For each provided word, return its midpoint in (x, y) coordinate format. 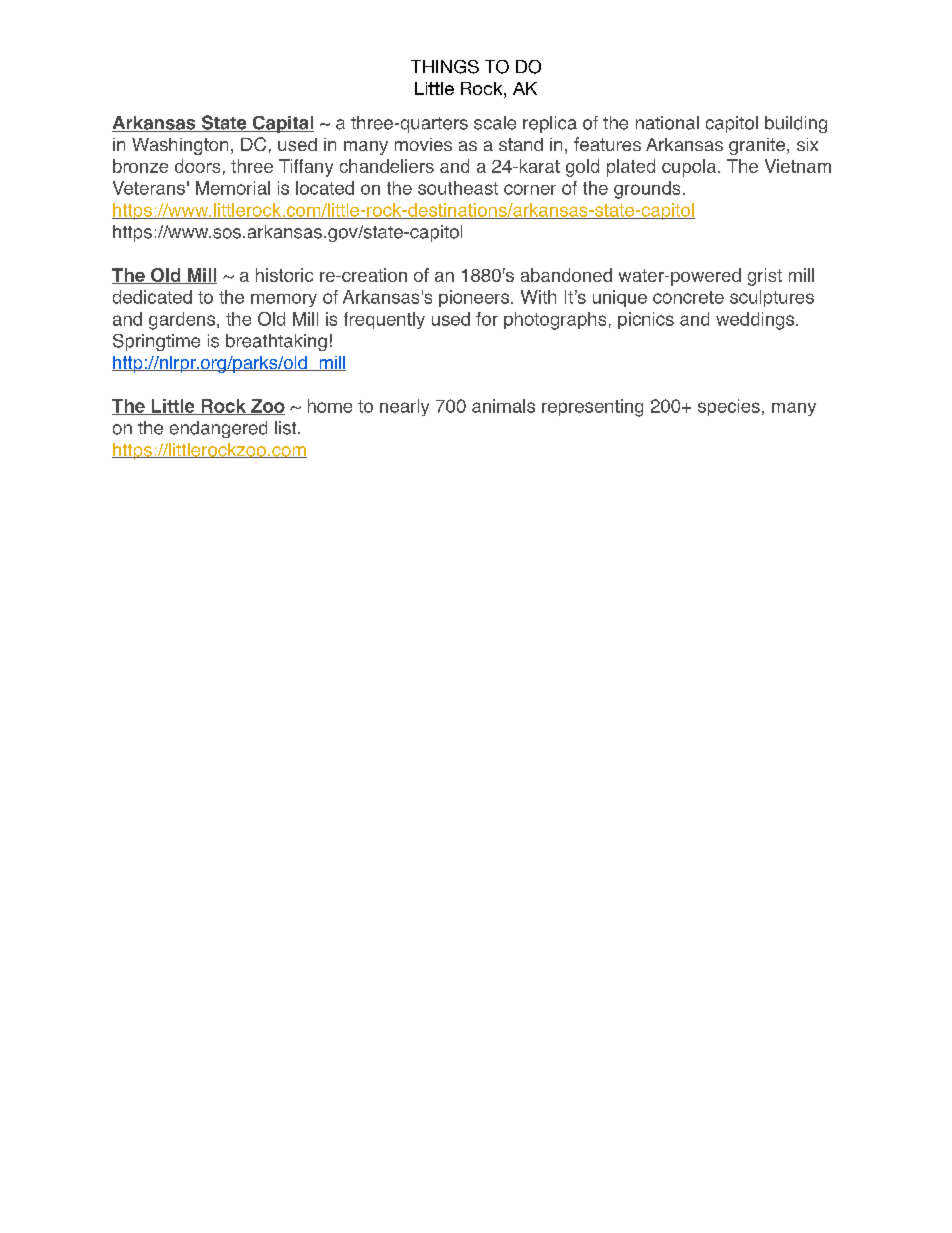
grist (765, 277)
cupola (690, 168)
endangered (218, 429)
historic (284, 275)
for (487, 319)
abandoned (566, 275)
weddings (756, 321)
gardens (183, 321)
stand (521, 144)
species (729, 407)
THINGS (445, 67)
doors (197, 166)
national (667, 123)
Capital (282, 124)
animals (503, 406)
